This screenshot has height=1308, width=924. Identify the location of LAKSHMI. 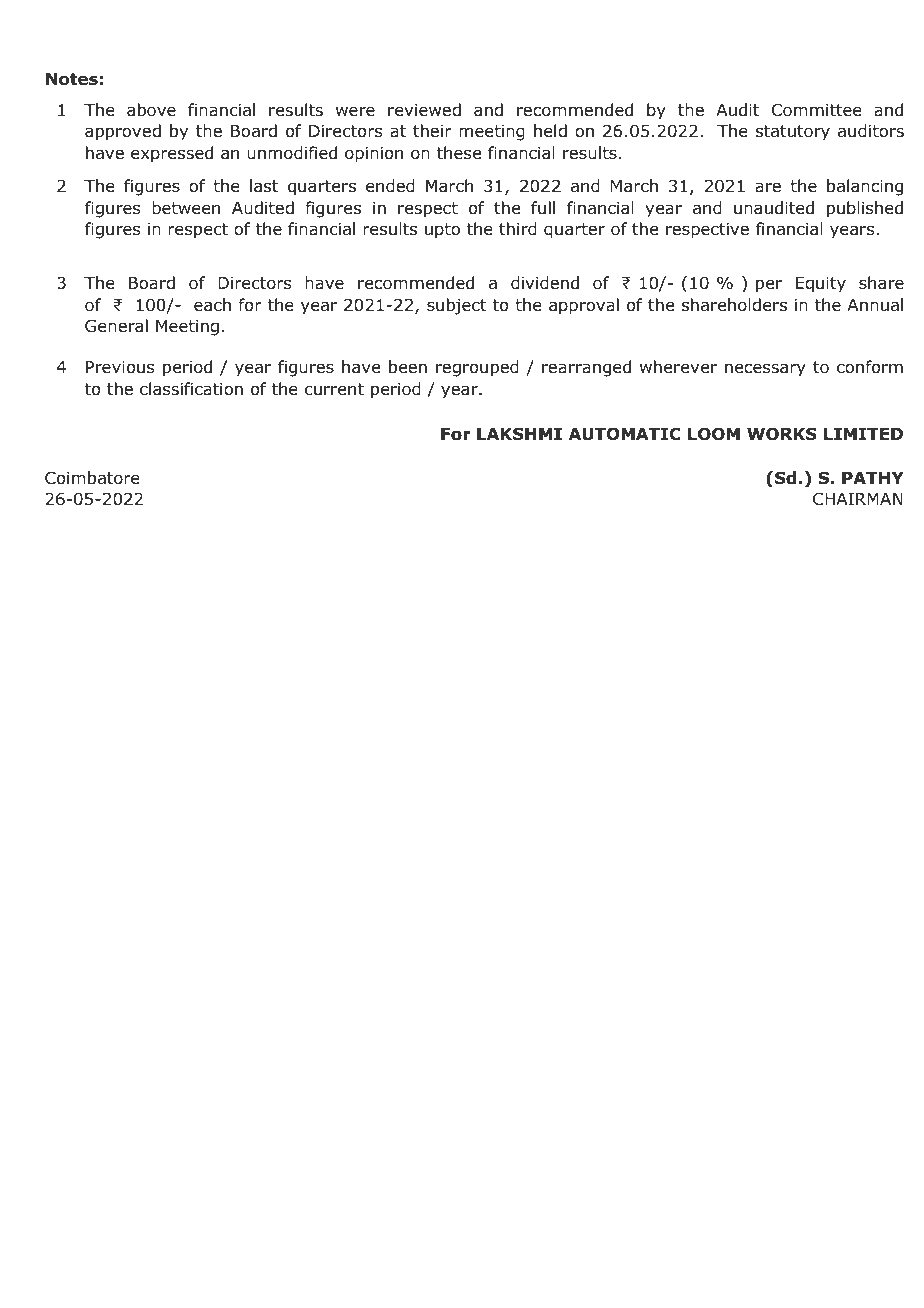
(519, 434).
